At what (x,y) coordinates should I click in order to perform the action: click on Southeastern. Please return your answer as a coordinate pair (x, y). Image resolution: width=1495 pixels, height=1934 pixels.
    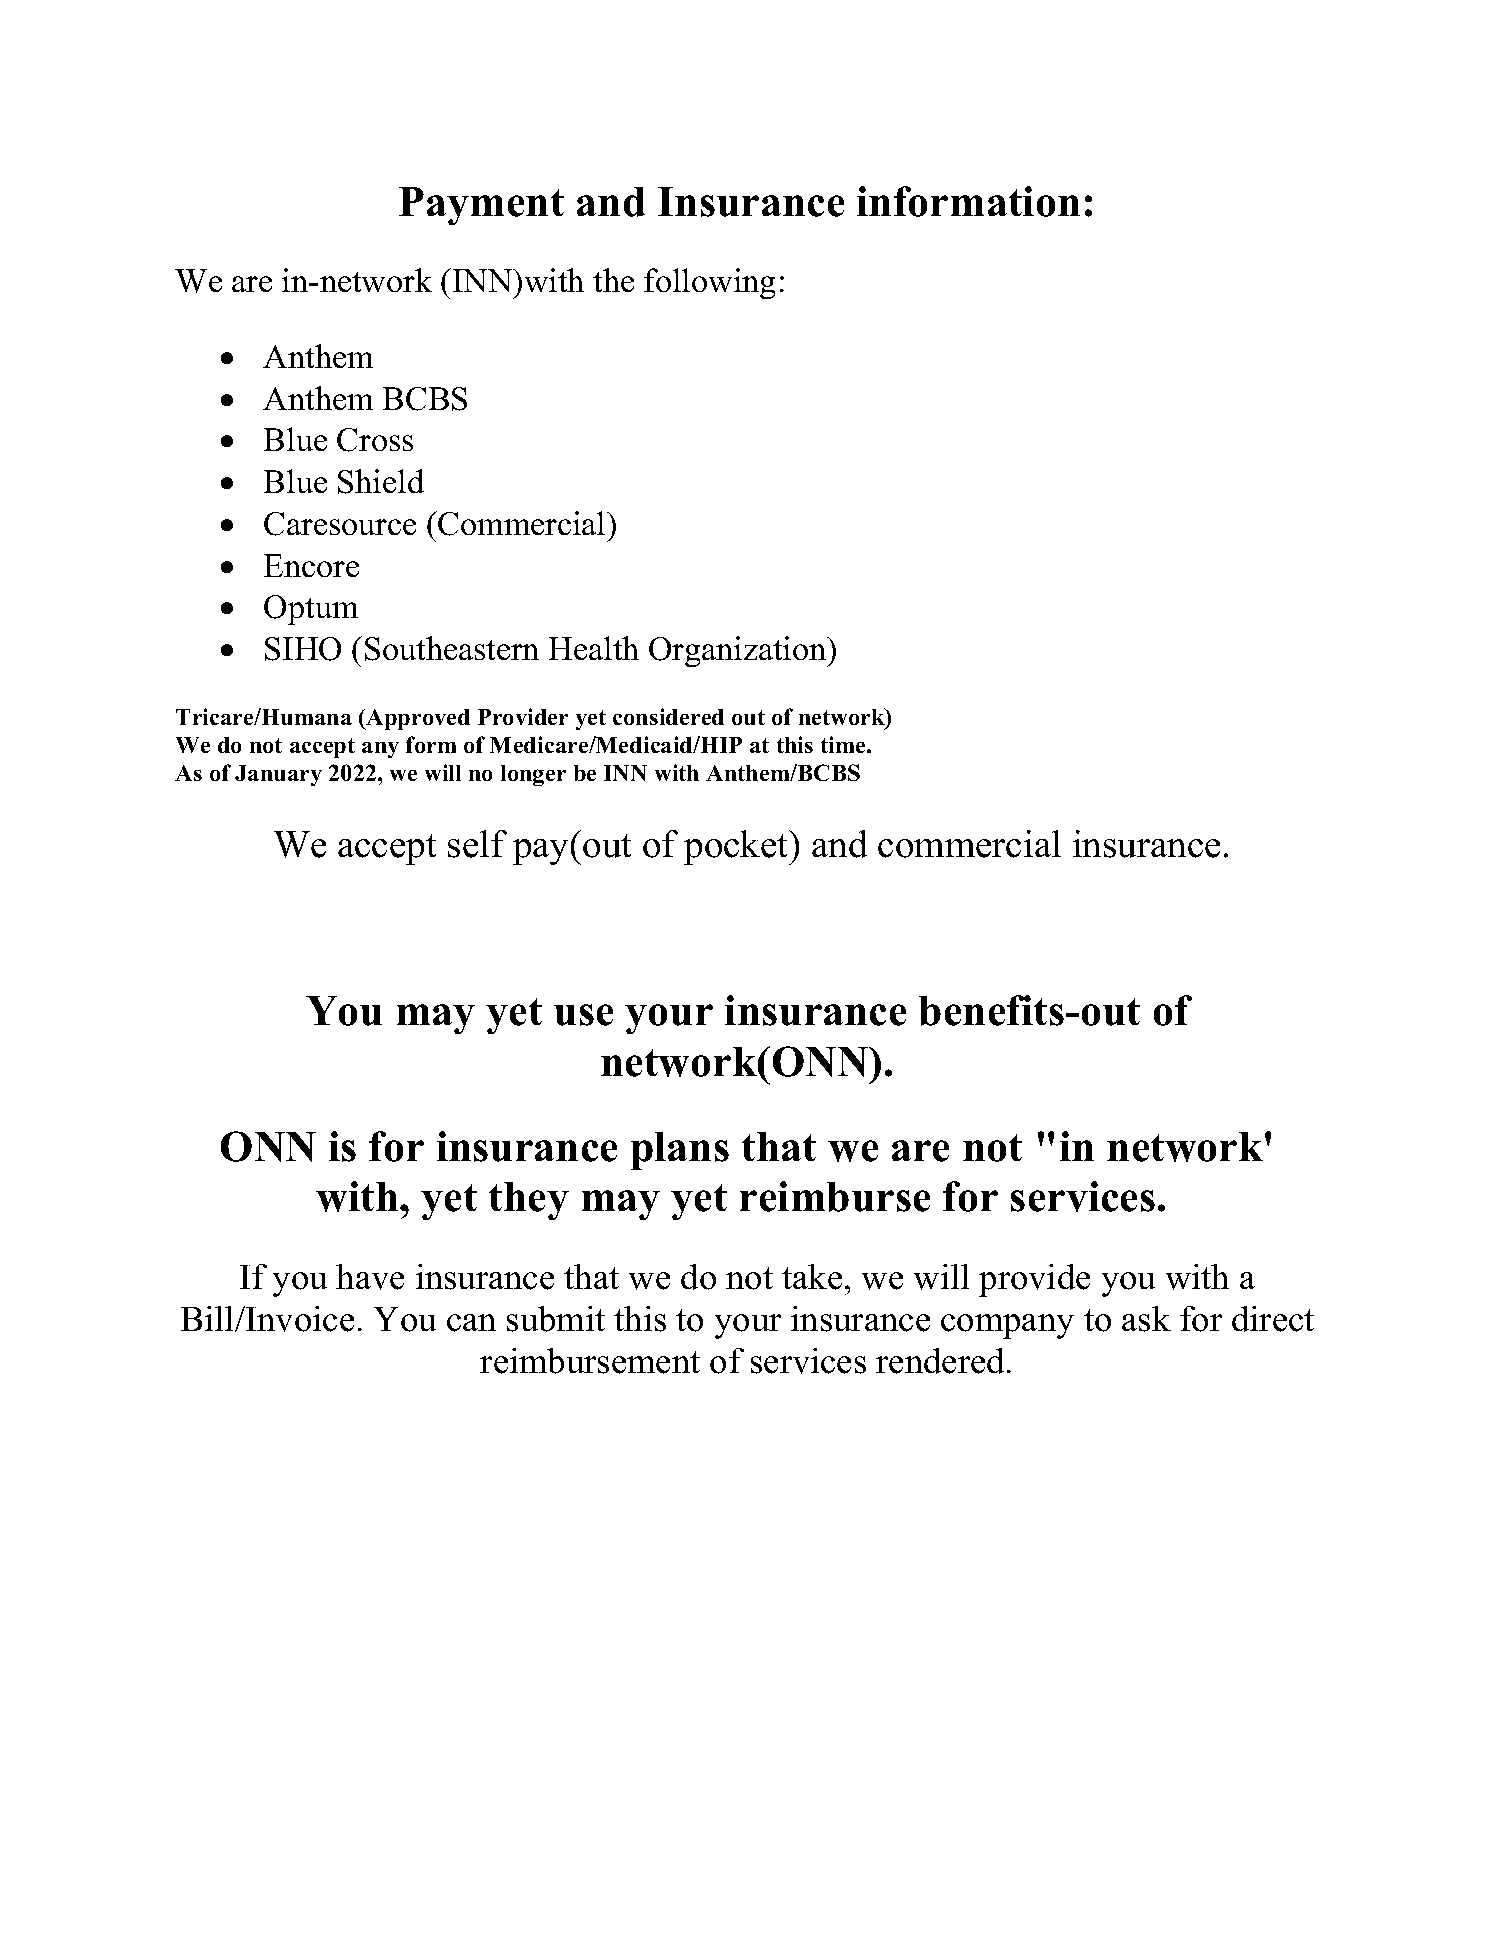
    Looking at the image, I should click on (452, 648).
